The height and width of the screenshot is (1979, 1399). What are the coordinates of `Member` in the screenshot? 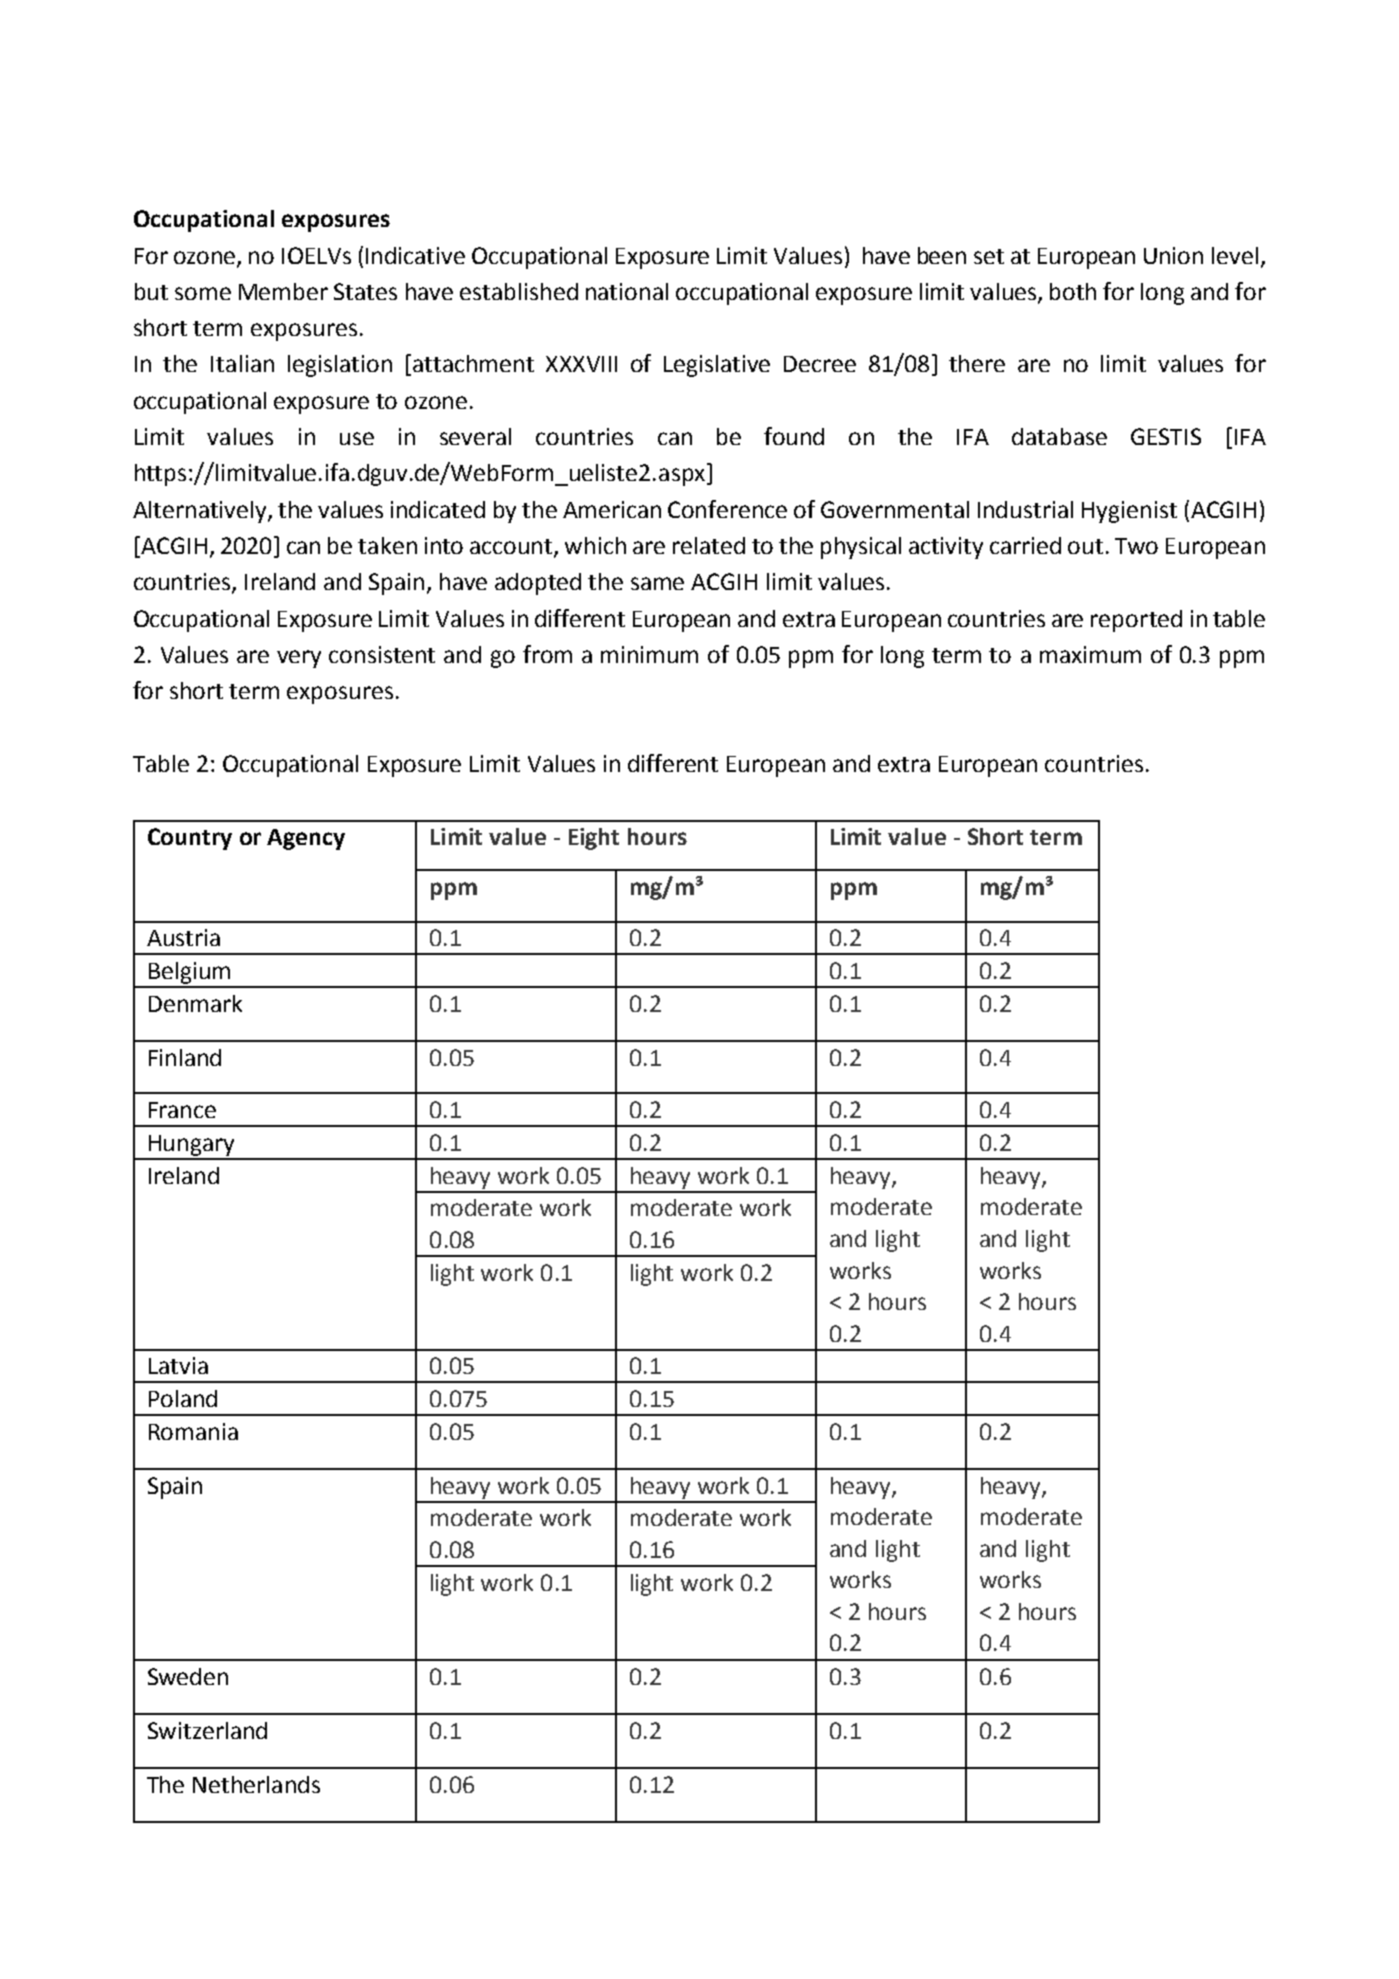 It's located at (283, 291).
